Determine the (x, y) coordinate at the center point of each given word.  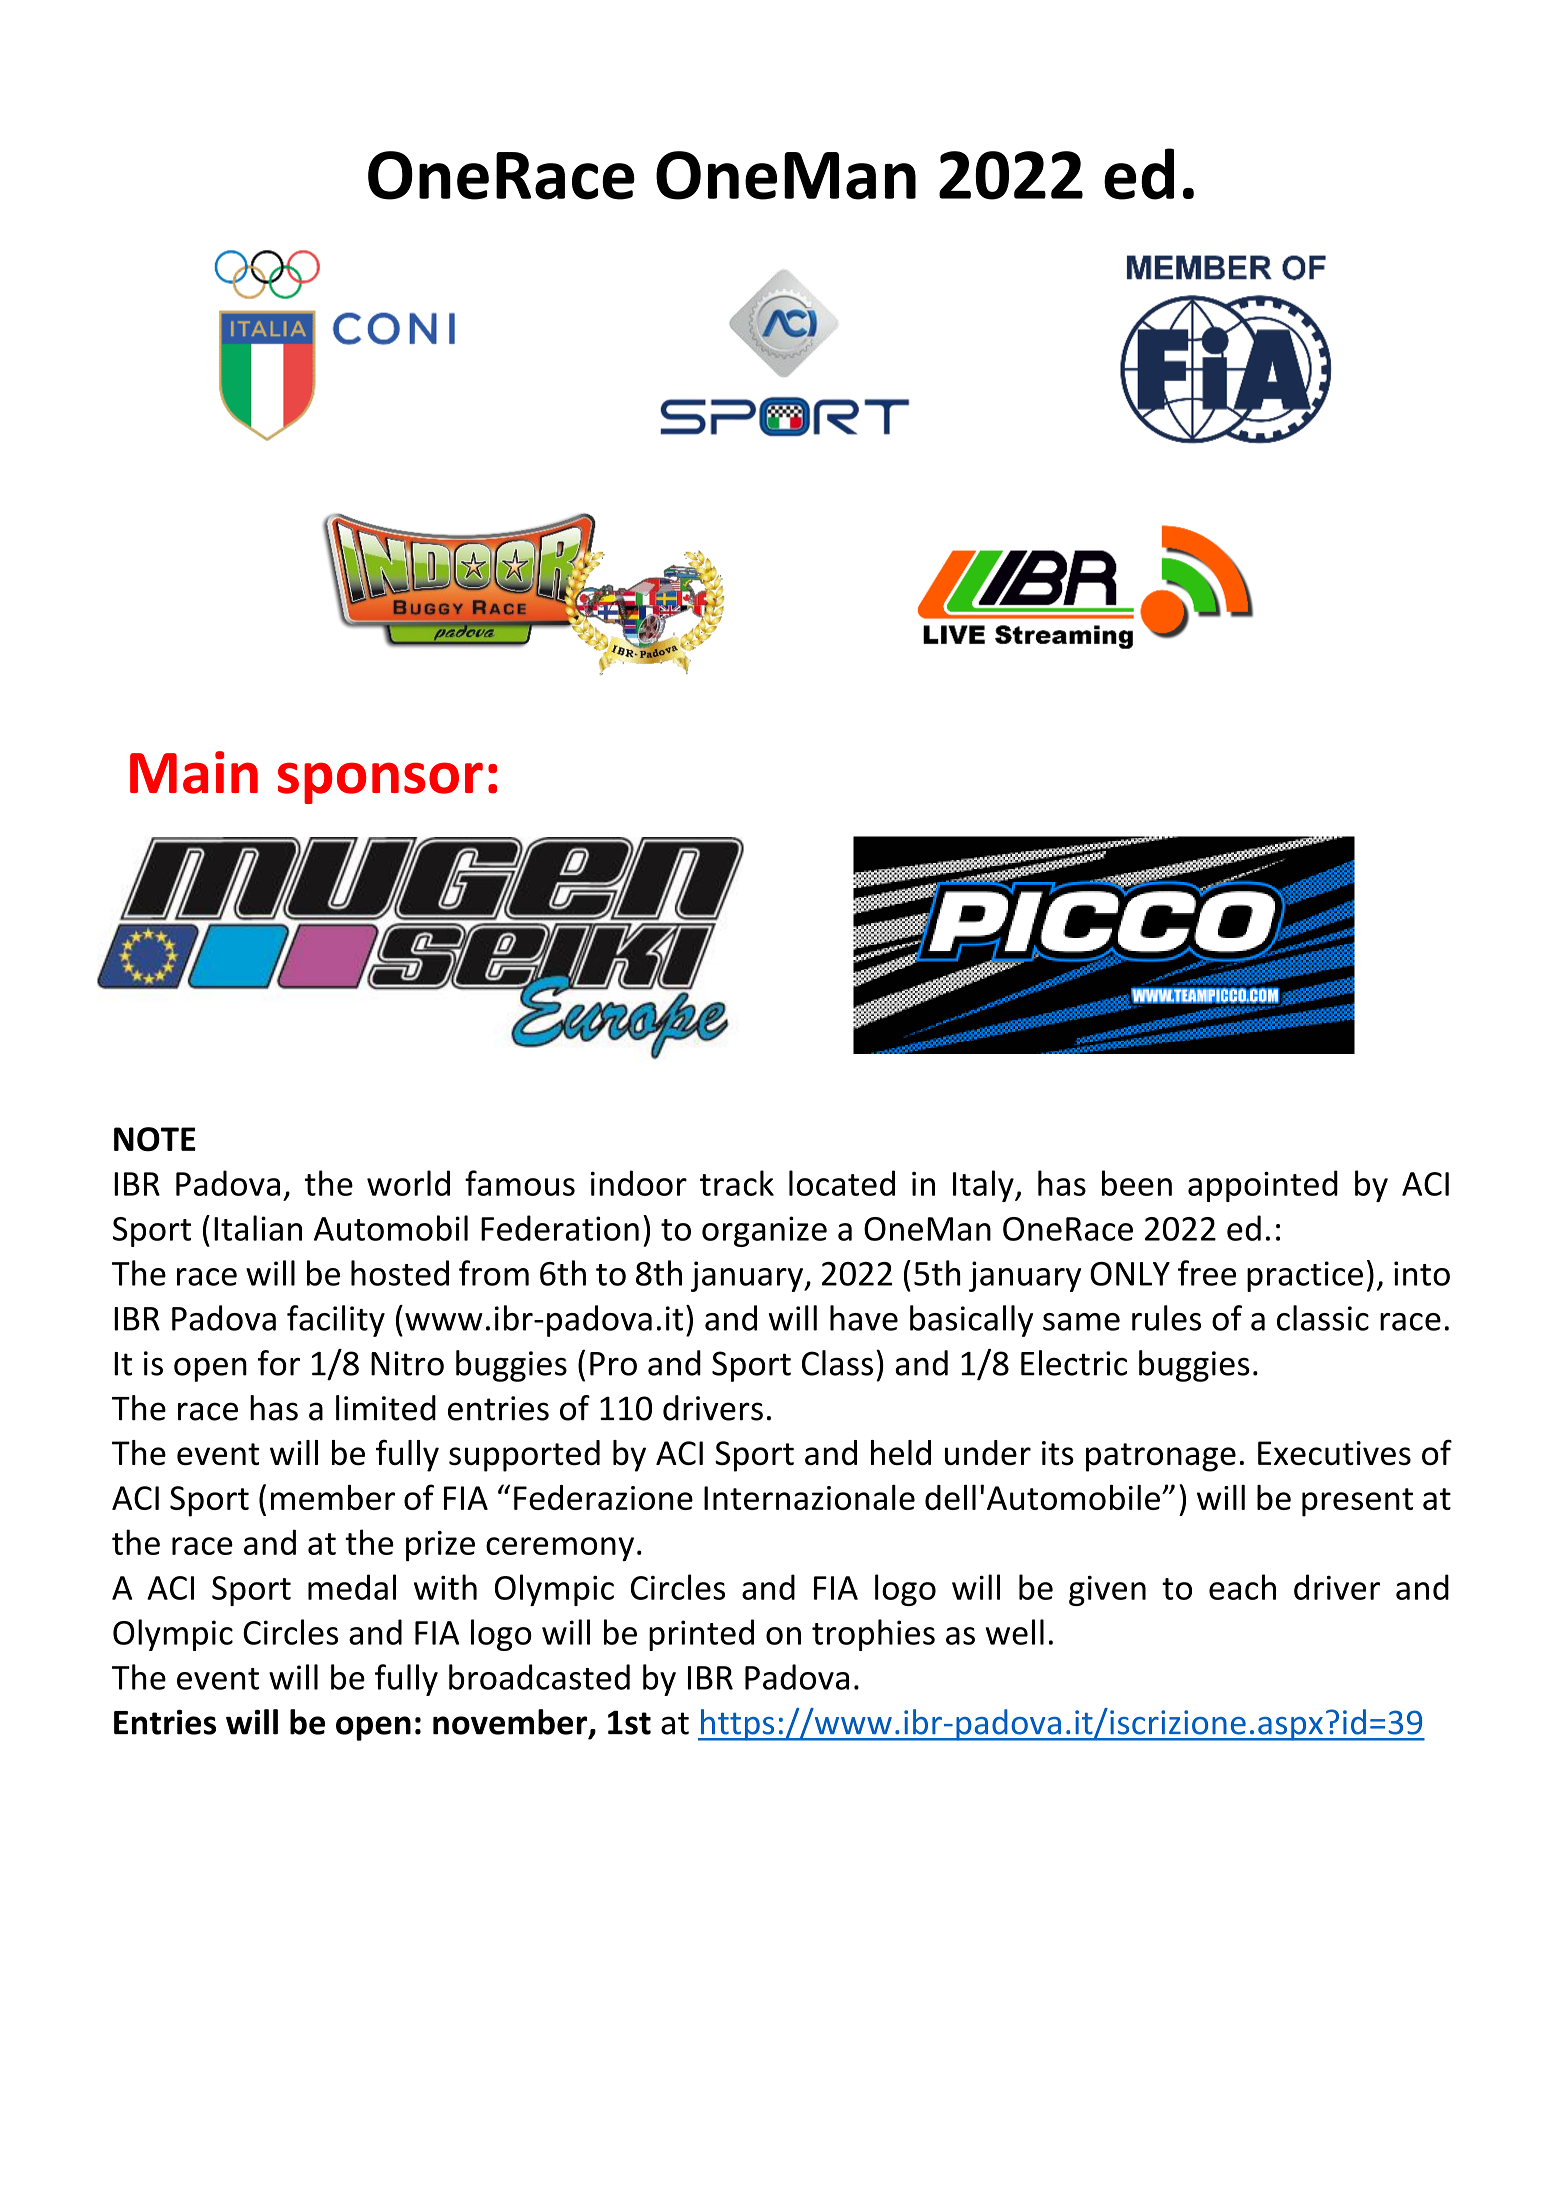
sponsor (380, 783)
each (1242, 1587)
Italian (258, 1228)
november (511, 1723)
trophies (873, 1635)
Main (194, 772)
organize (764, 1231)
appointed (1263, 1186)
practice (1305, 1276)
